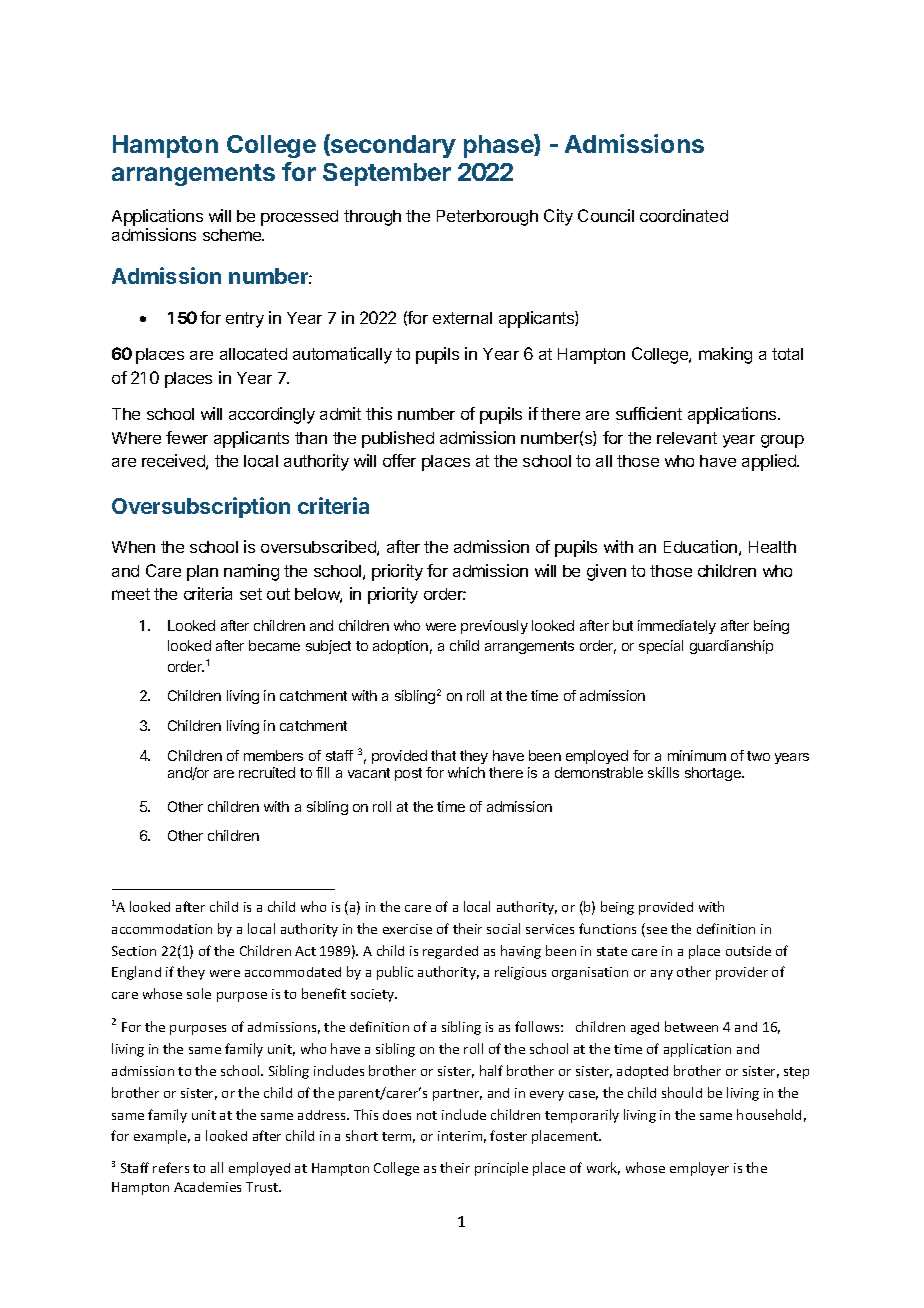 The height and width of the screenshot is (1308, 924). What do you see at coordinates (233, 235) in the screenshot?
I see `scheme` at bounding box center [233, 235].
